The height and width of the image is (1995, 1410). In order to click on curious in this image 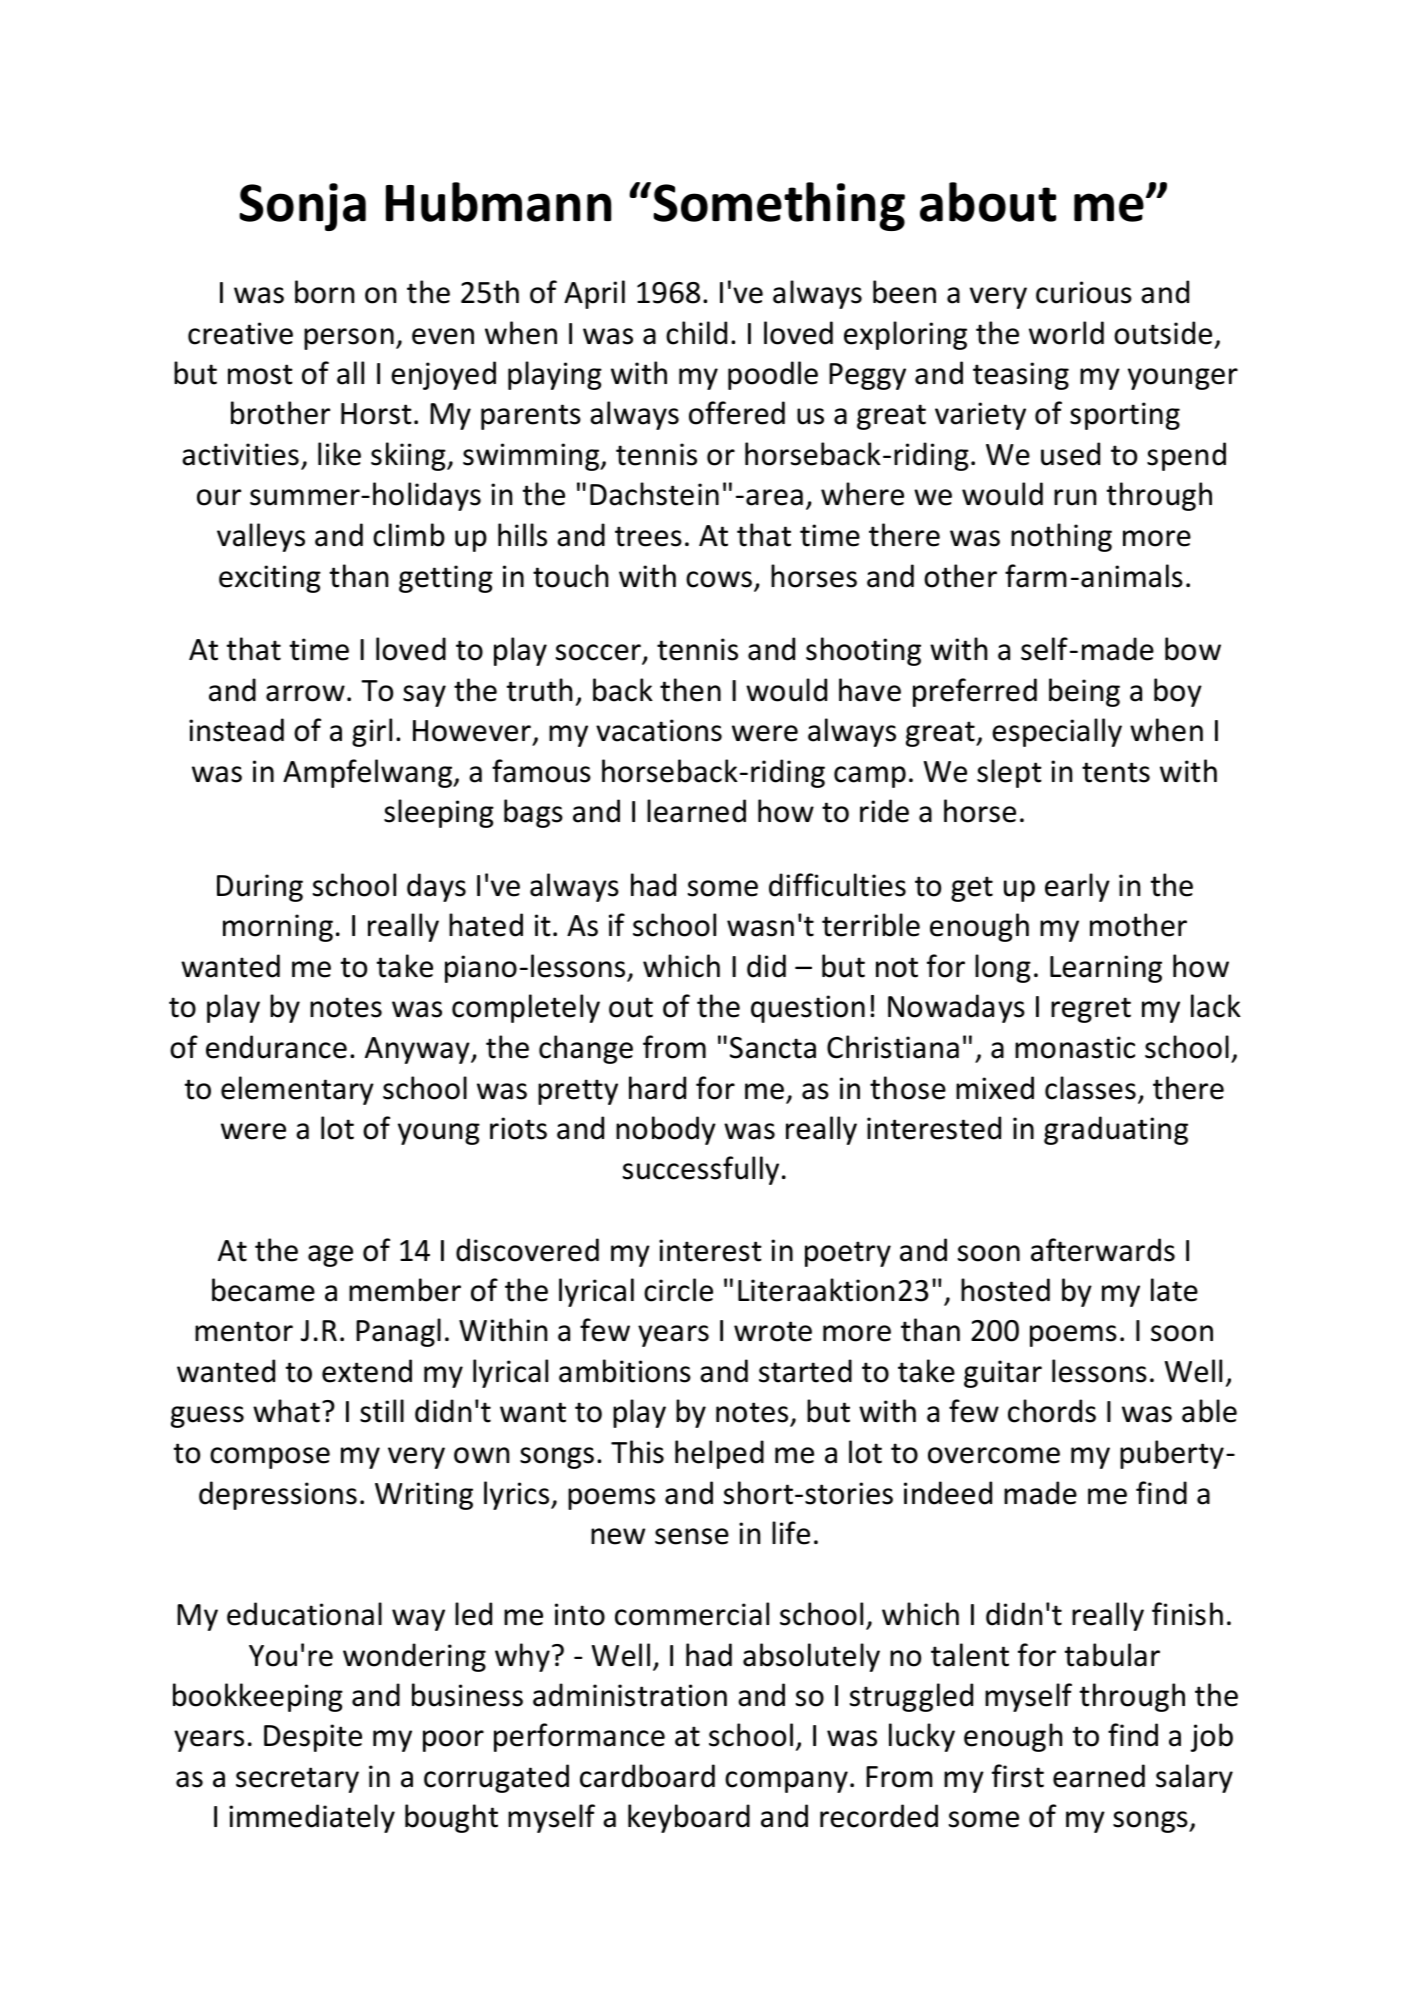, I will do `click(1084, 292)`.
